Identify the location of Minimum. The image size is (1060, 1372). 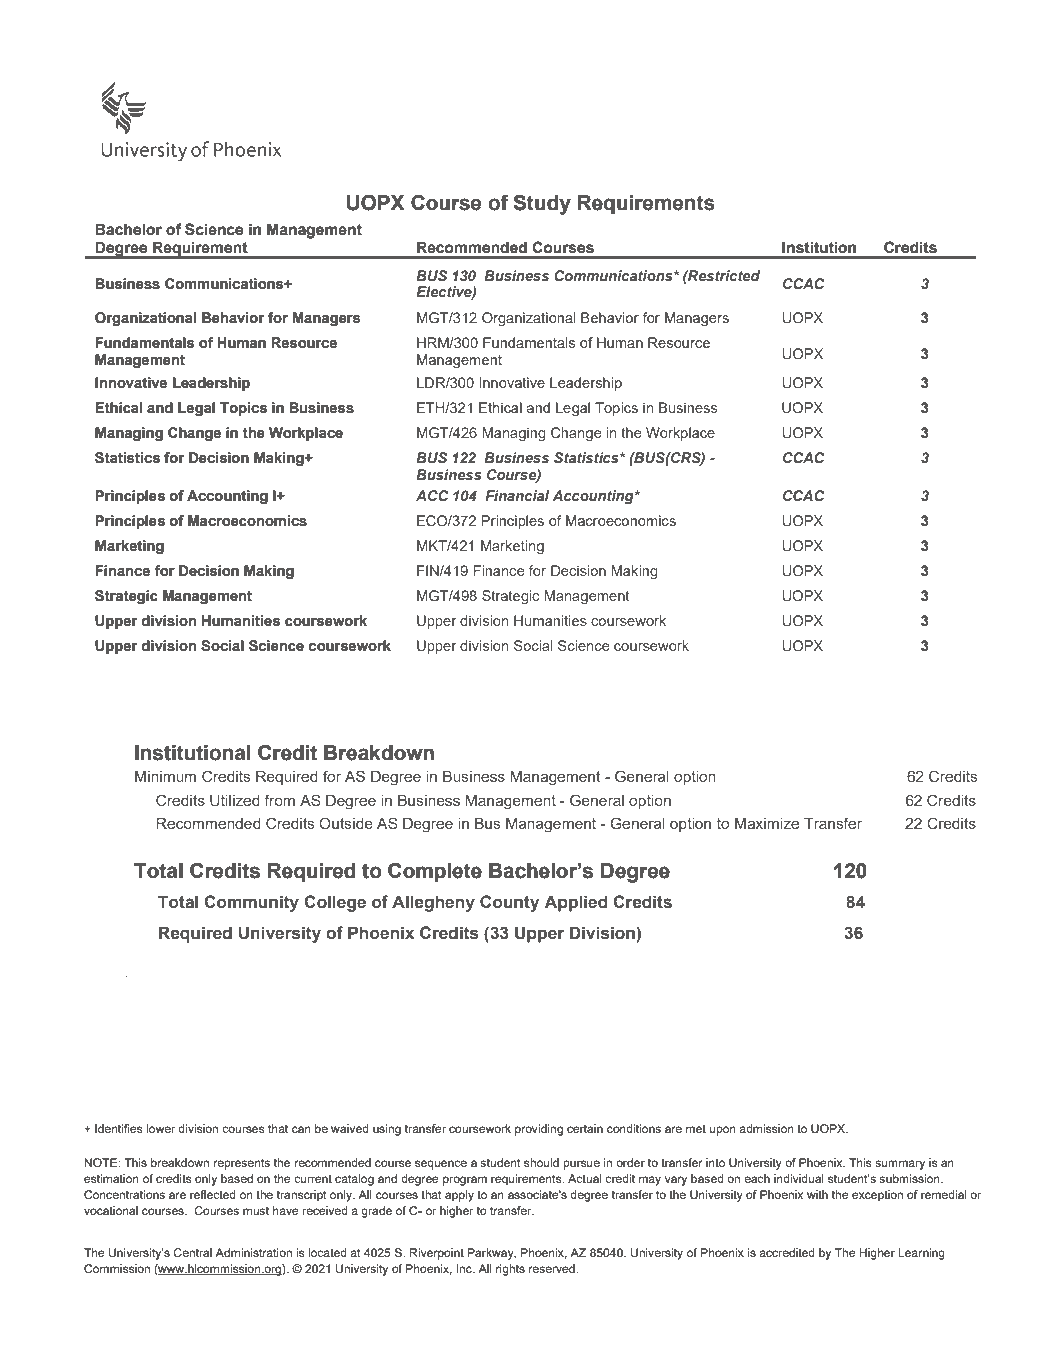
(165, 776).
